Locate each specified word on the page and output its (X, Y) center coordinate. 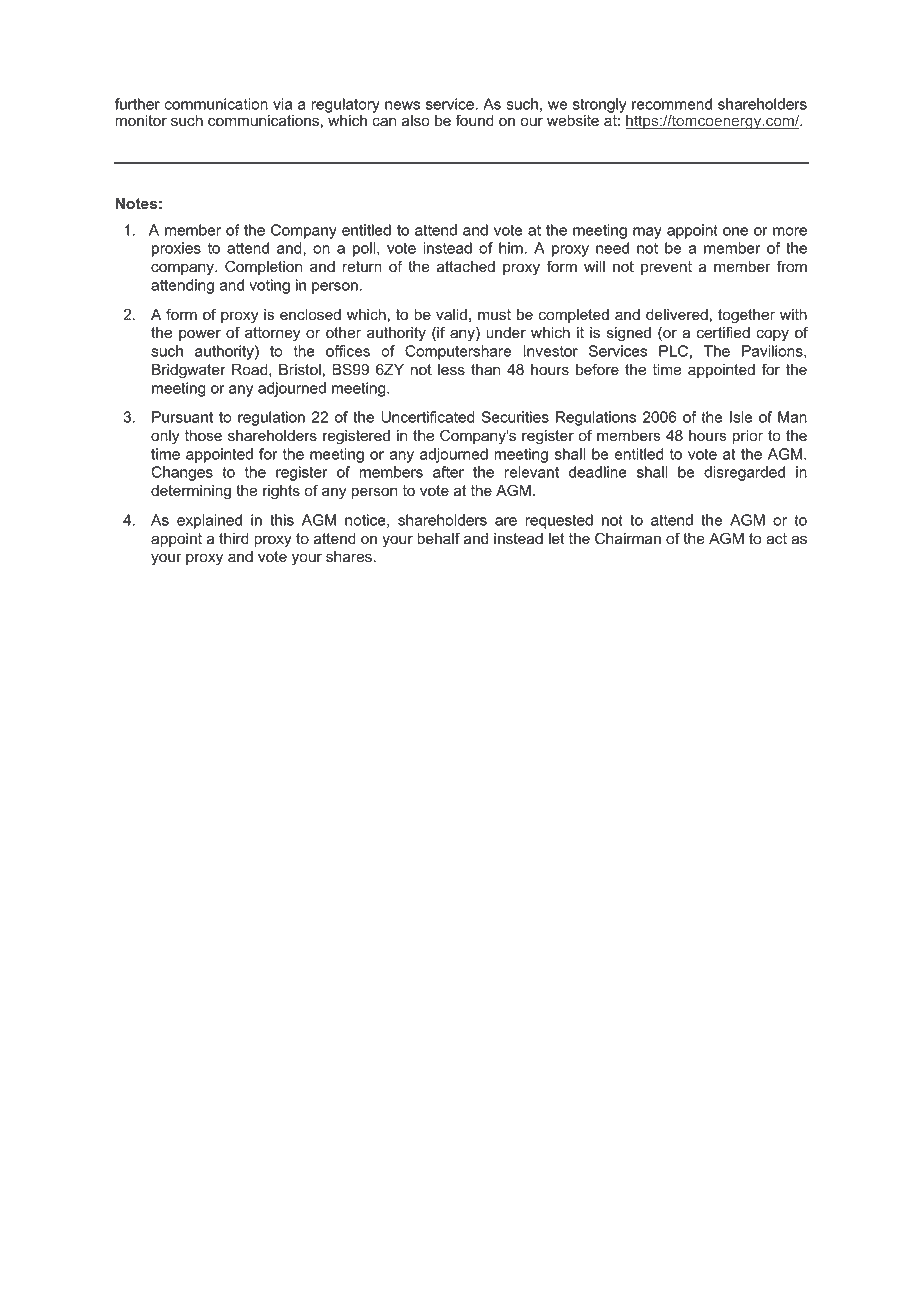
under (506, 333)
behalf (438, 538)
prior (748, 437)
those (203, 436)
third (234, 539)
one (735, 231)
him (511, 248)
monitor (141, 121)
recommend (672, 104)
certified (723, 332)
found (474, 120)
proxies (176, 249)
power (200, 335)
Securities (515, 417)
